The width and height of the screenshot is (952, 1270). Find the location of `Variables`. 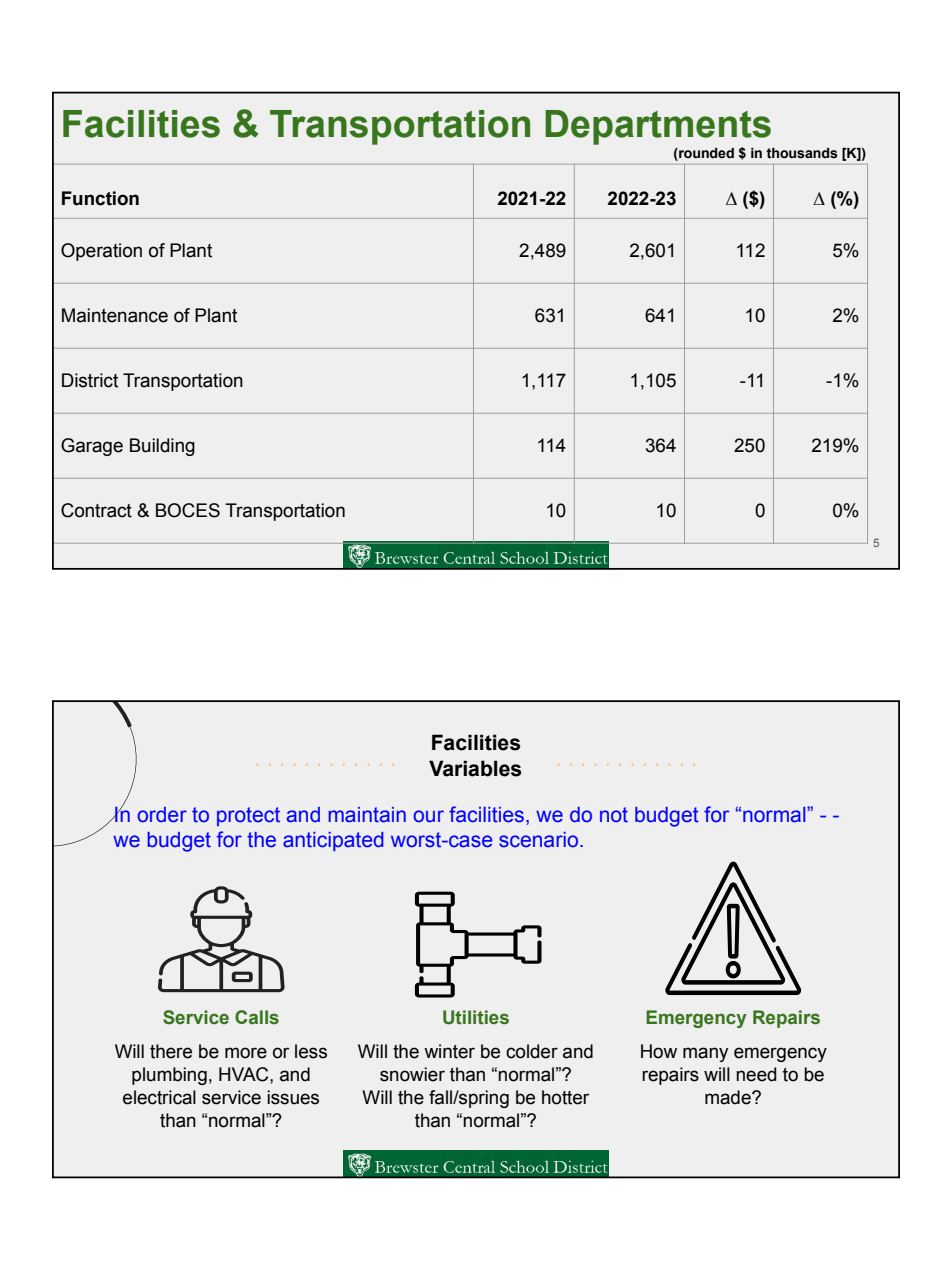

Variables is located at coordinates (475, 768).
